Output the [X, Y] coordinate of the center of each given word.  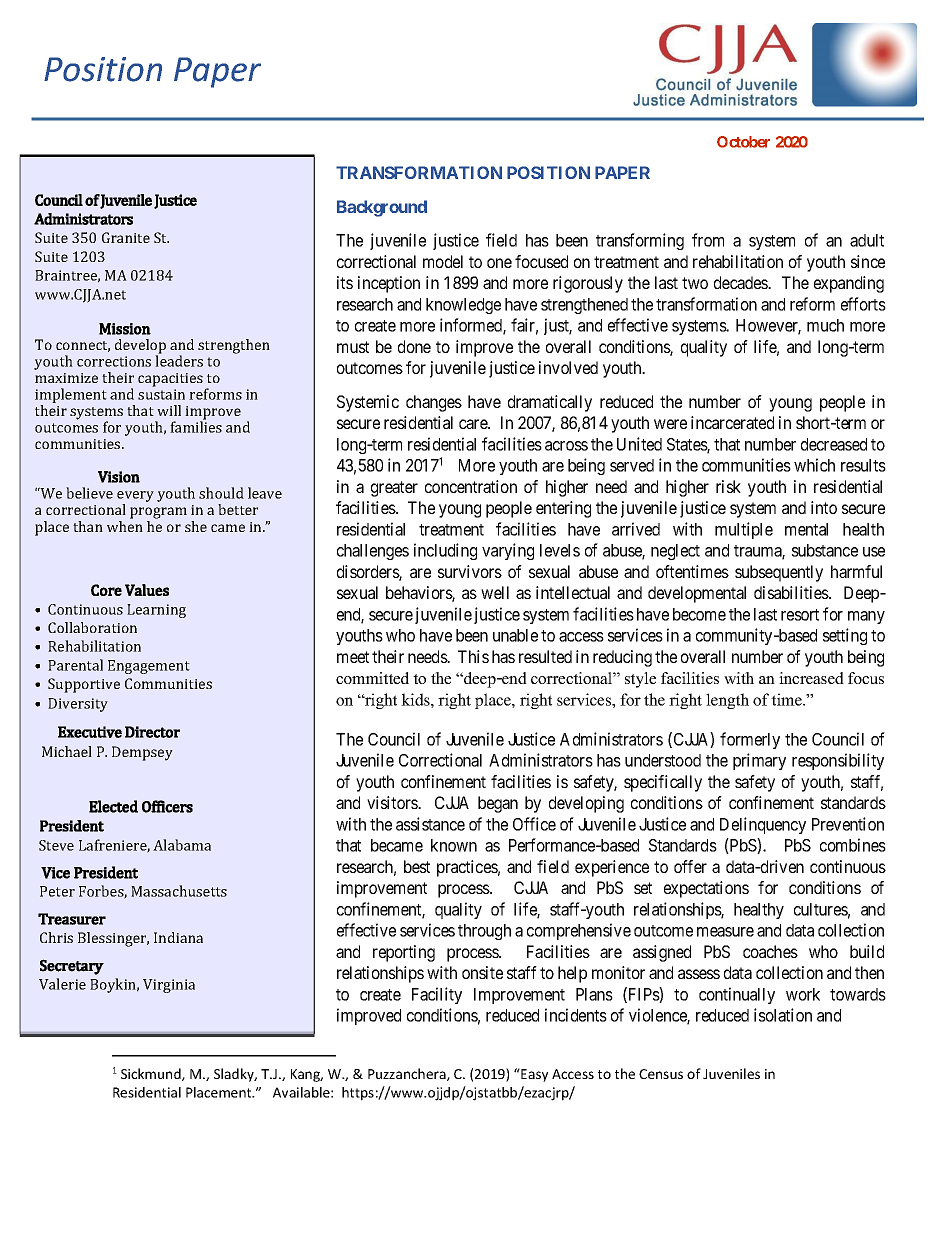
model [443, 261]
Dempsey [142, 753]
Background [382, 208]
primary [759, 761]
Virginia [169, 986]
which [814, 465]
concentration [471, 486]
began [498, 804]
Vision [119, 477]
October [743, 142]
